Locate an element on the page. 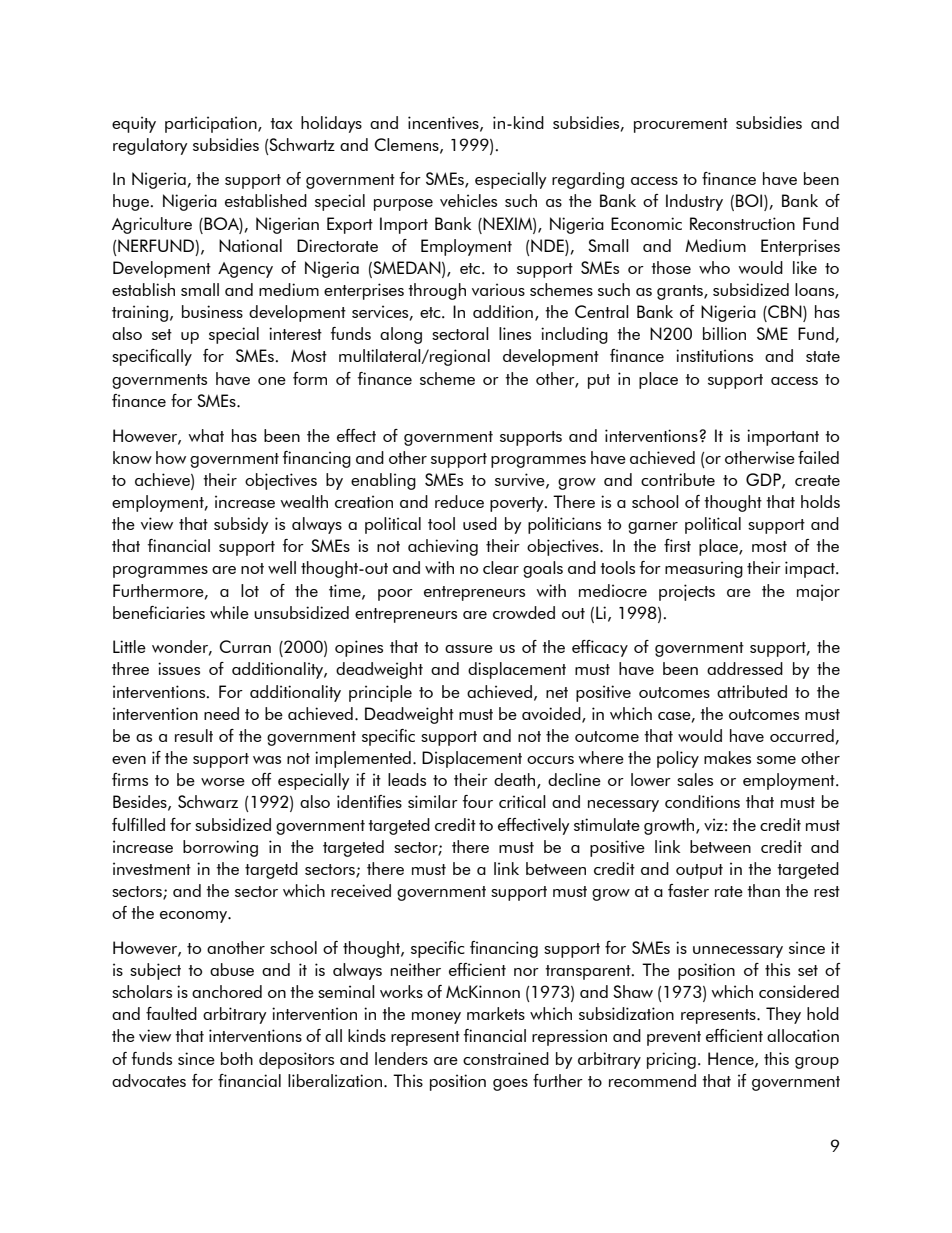 This image has height=1233, width=952. both is located at coordinates (237, 1058).
